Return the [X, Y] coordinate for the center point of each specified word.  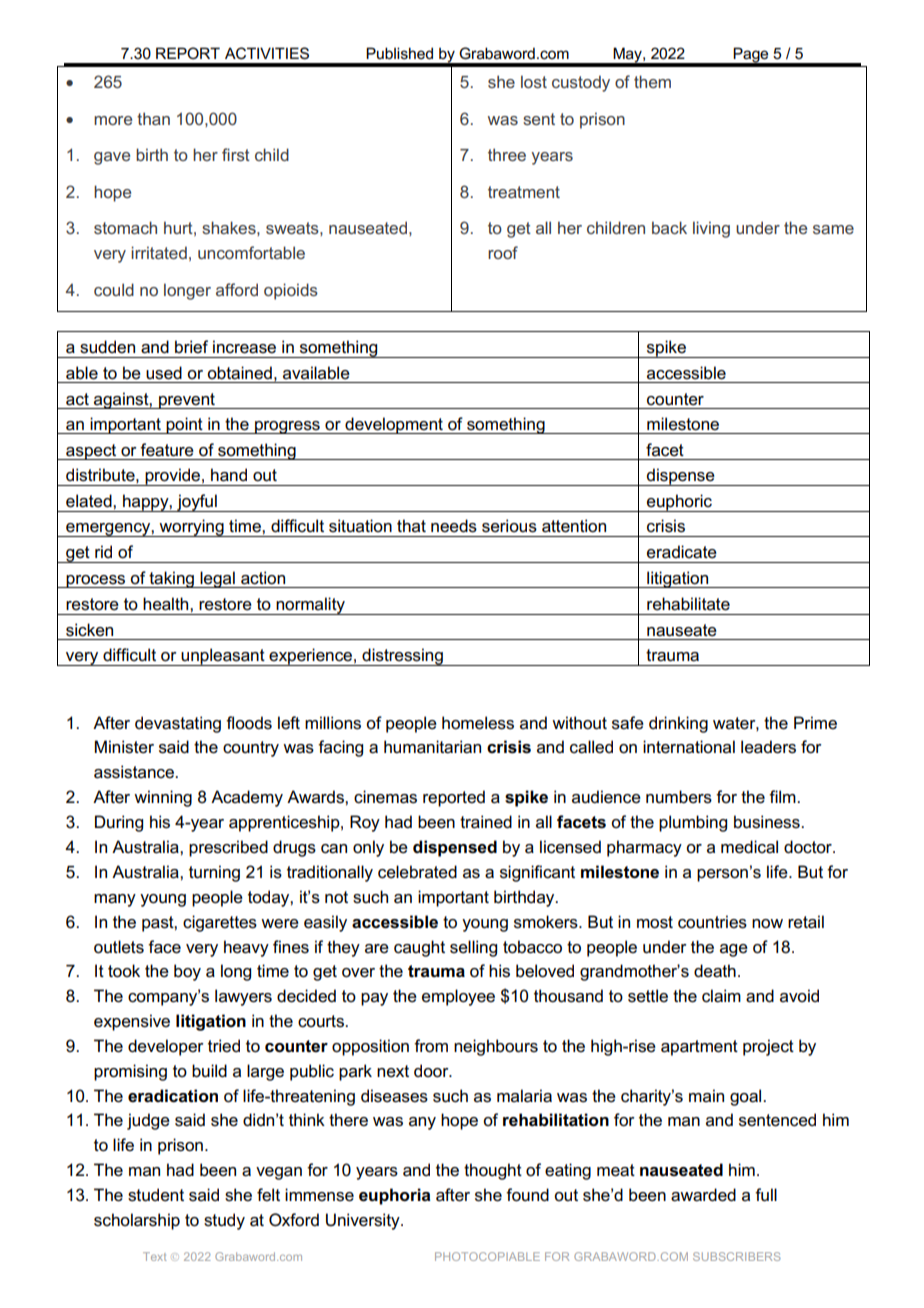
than [153, 118]
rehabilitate [688, 604]
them [652, 81]
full [766, 1195]
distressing [402, 657]
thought [493, 1171]
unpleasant [223, 657]
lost [534, 81]
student [156, 1195]
